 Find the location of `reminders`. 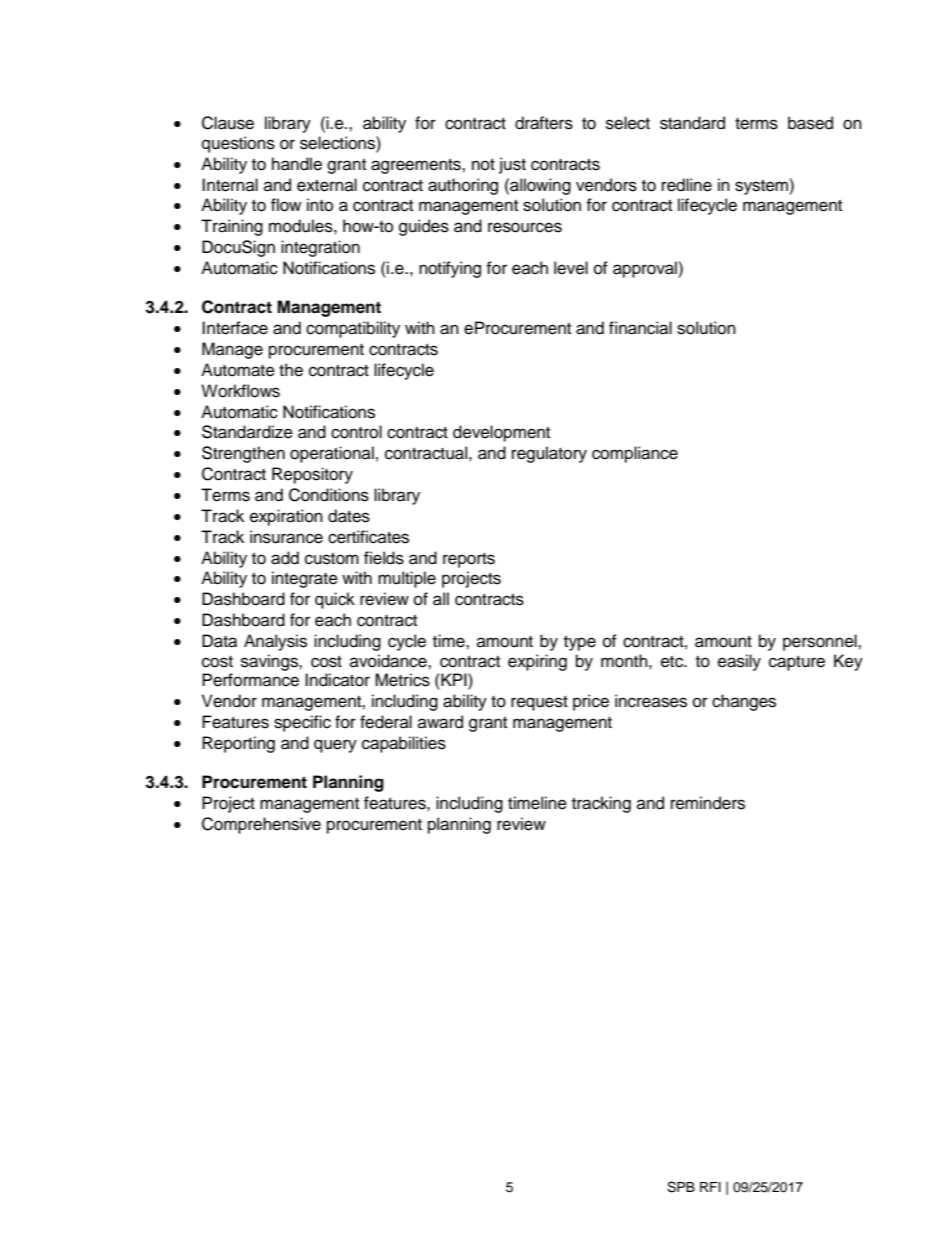

reminders is located at coordinates (708, 803).
